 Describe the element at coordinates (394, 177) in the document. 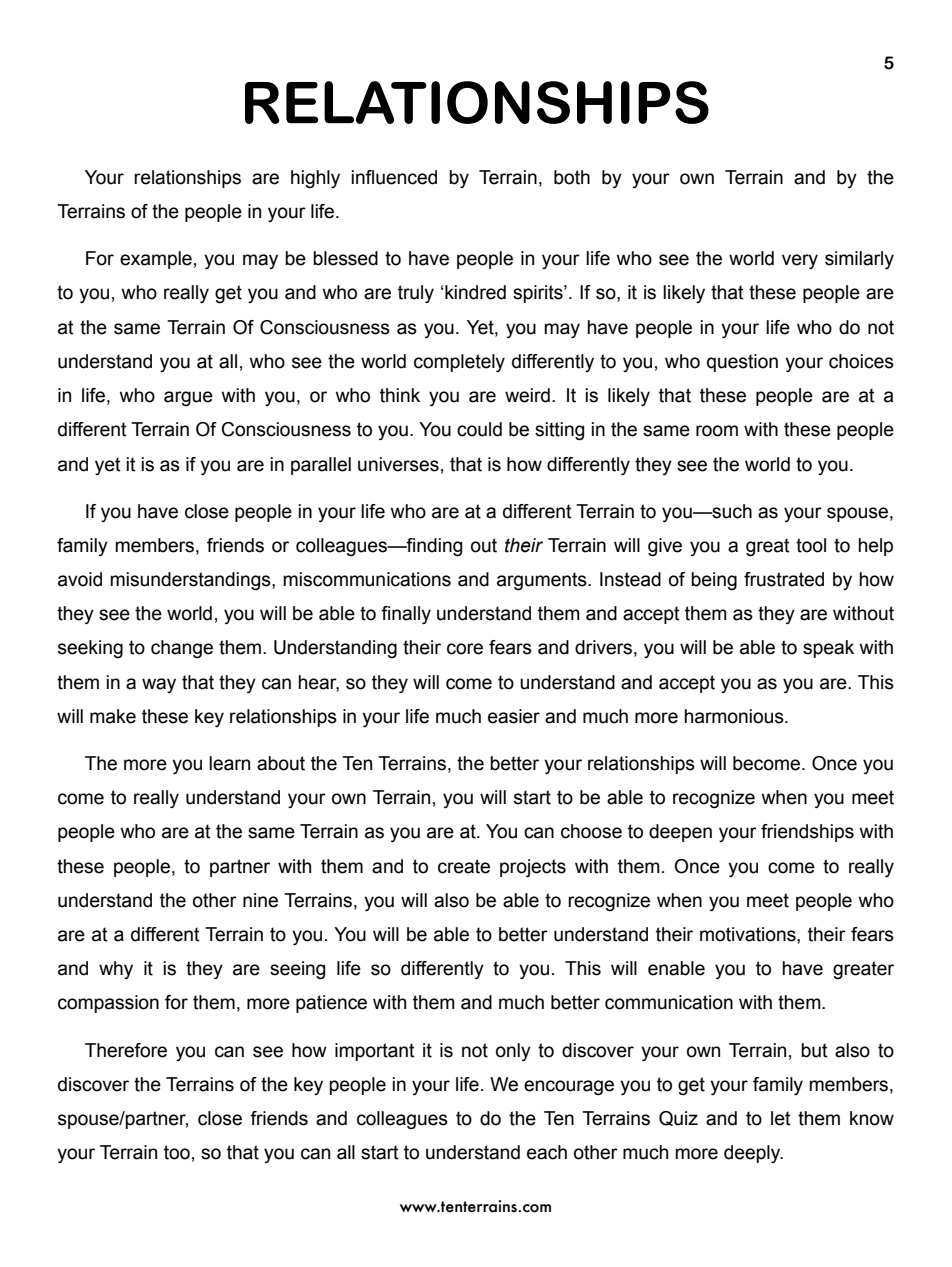

I see `influenced` at that location.
